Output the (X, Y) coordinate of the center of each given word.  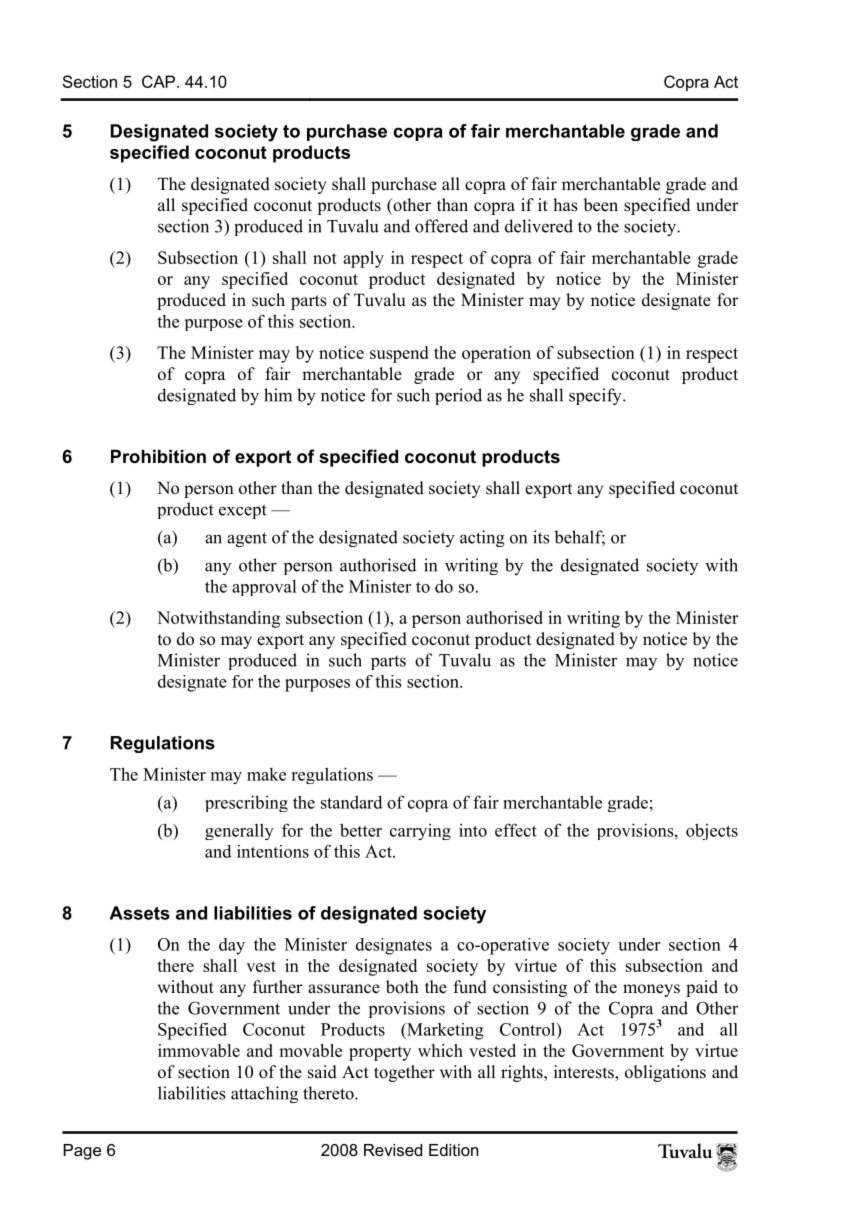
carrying (420, 831)
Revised (393, 1150)
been (600, 205)
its (541, 537)
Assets (140, 913)
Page (82, 1152)
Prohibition (158, 456)
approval (264, 587)
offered (441, 226)
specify (596, 396)
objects (712, 831)
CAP (160, 81)
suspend (399, 354)
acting (482, 538)
